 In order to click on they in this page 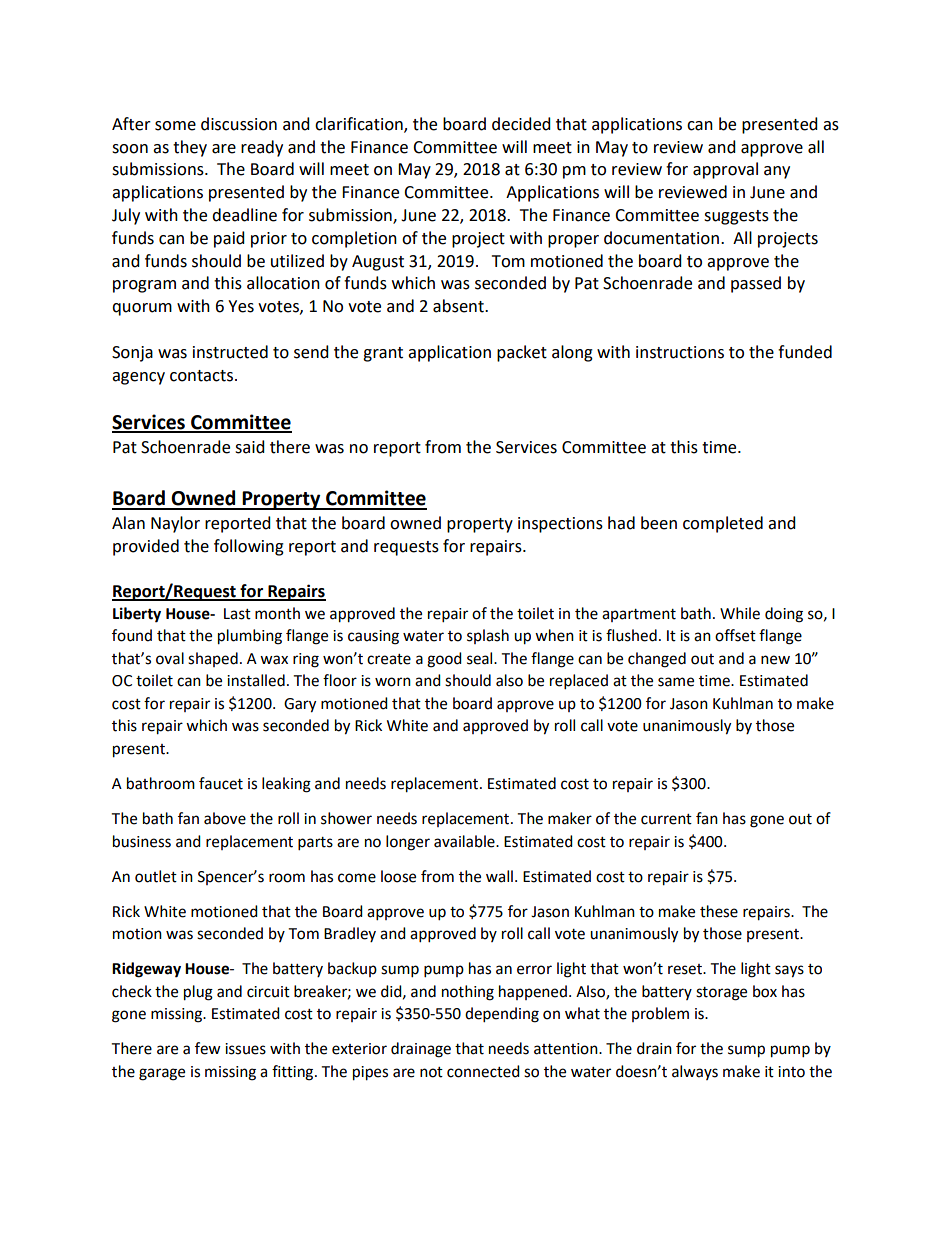, I will do `click(190, 148)`.
